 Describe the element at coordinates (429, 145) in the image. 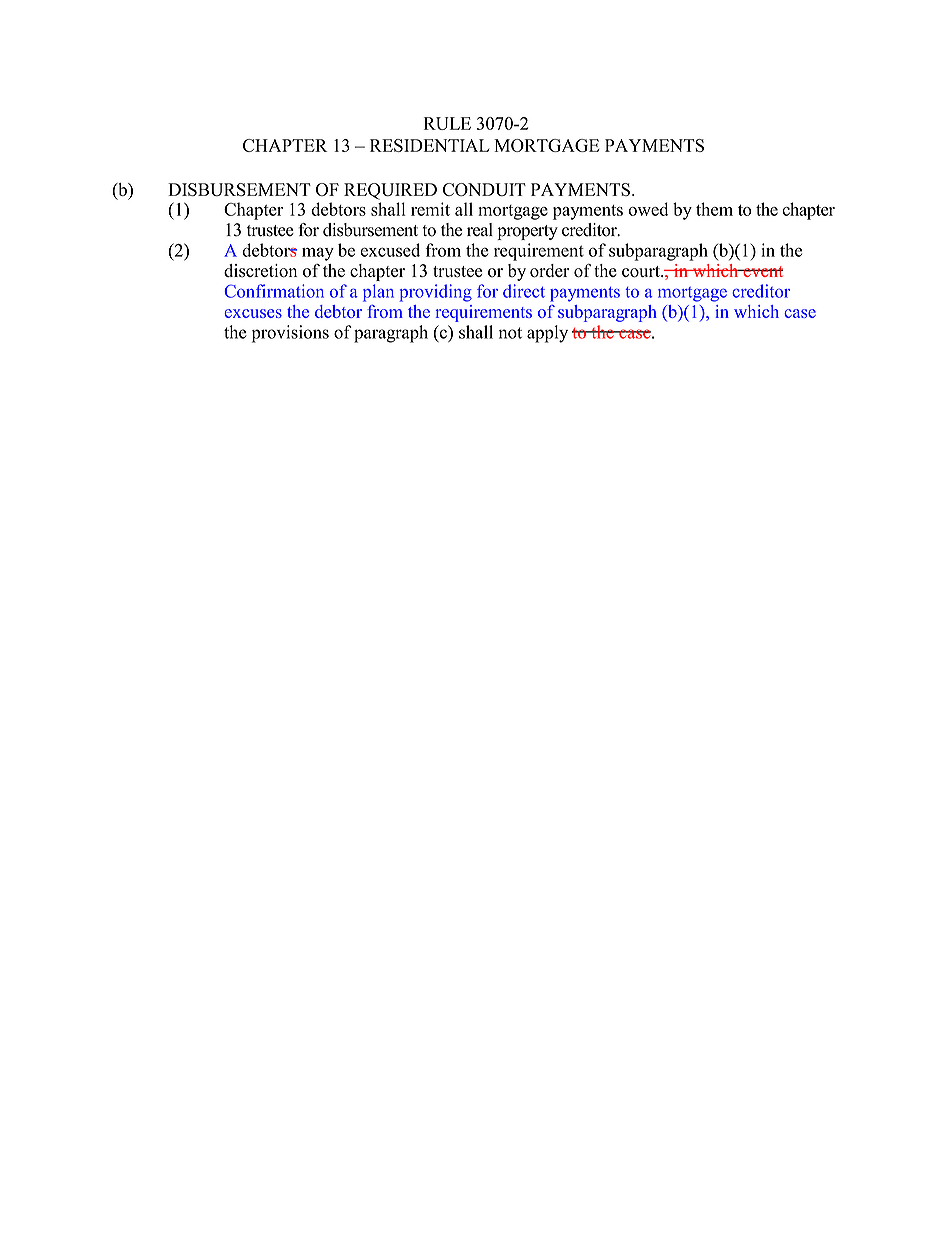

I see `RESIDENTIAL` at that location.
